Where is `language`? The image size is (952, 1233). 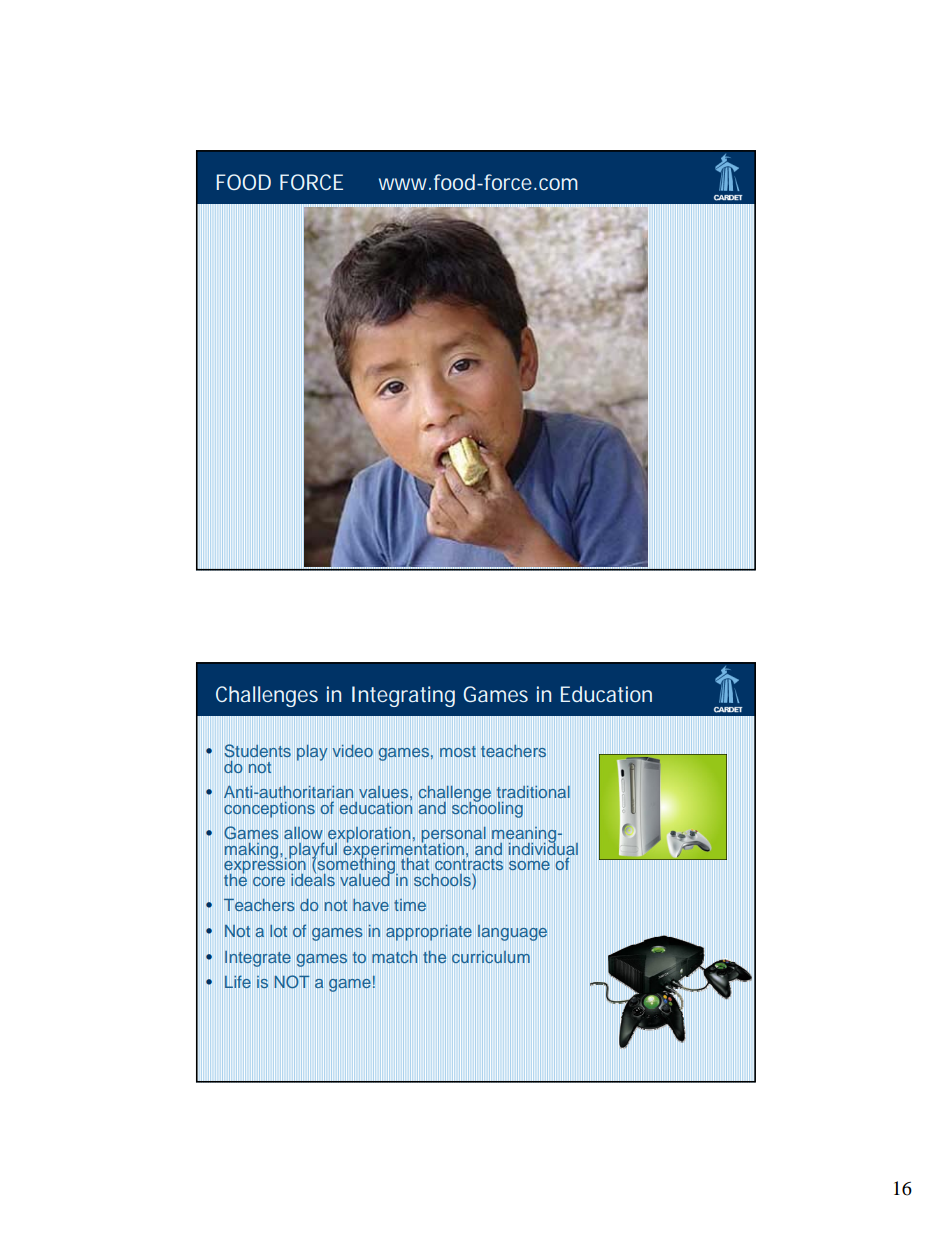 language is located at coordinates (512, 933).
